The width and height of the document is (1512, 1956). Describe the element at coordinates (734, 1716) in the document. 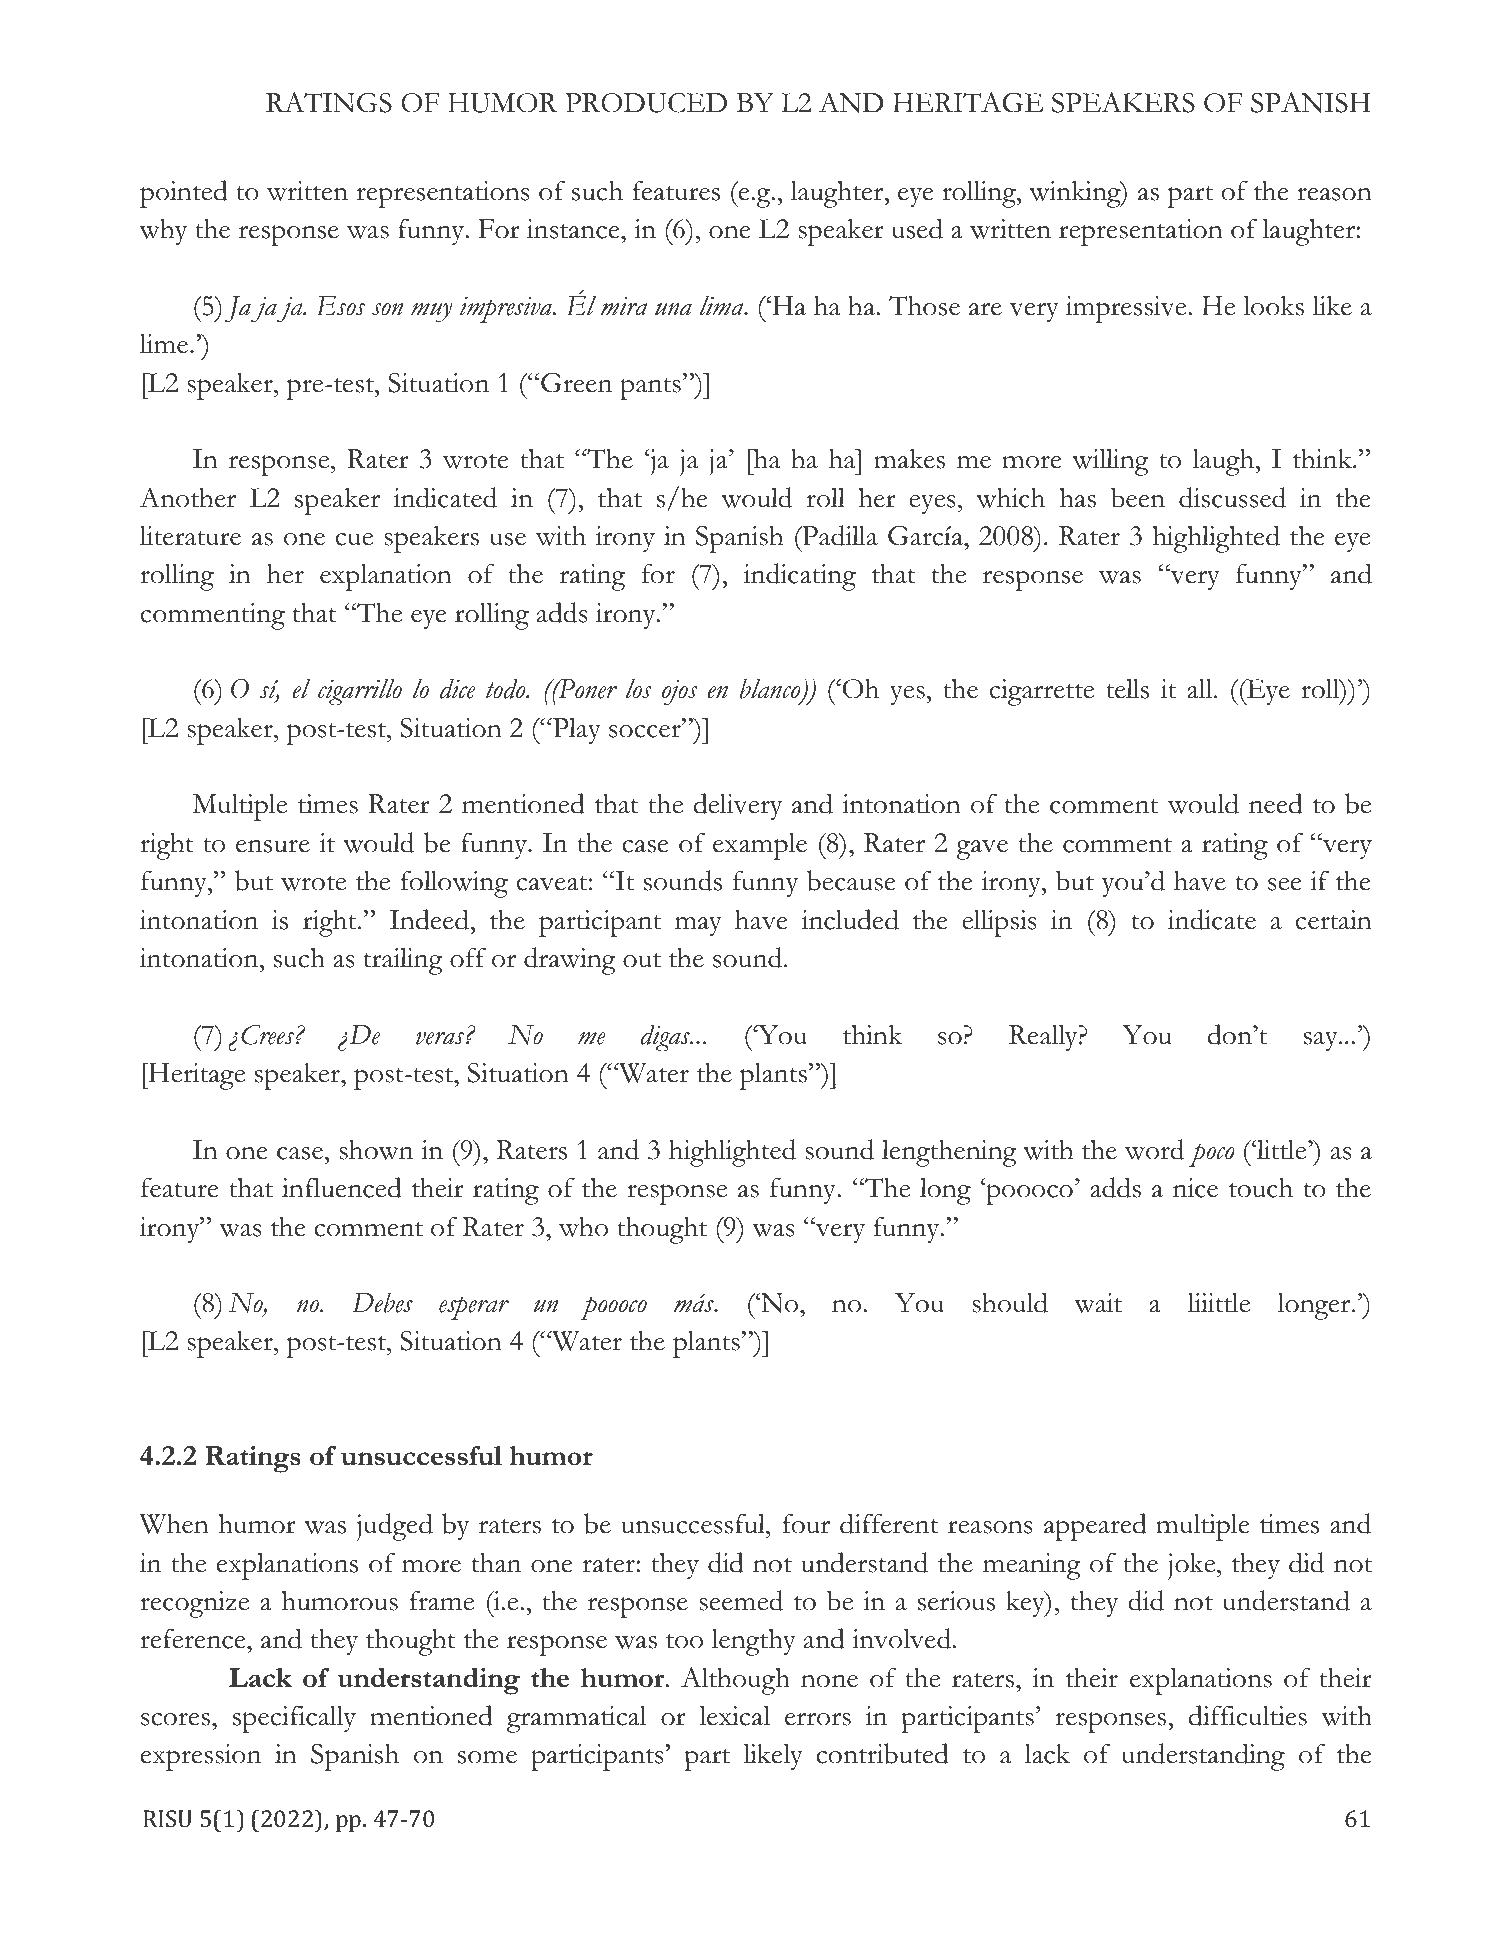

I see `lexical` at that location.
